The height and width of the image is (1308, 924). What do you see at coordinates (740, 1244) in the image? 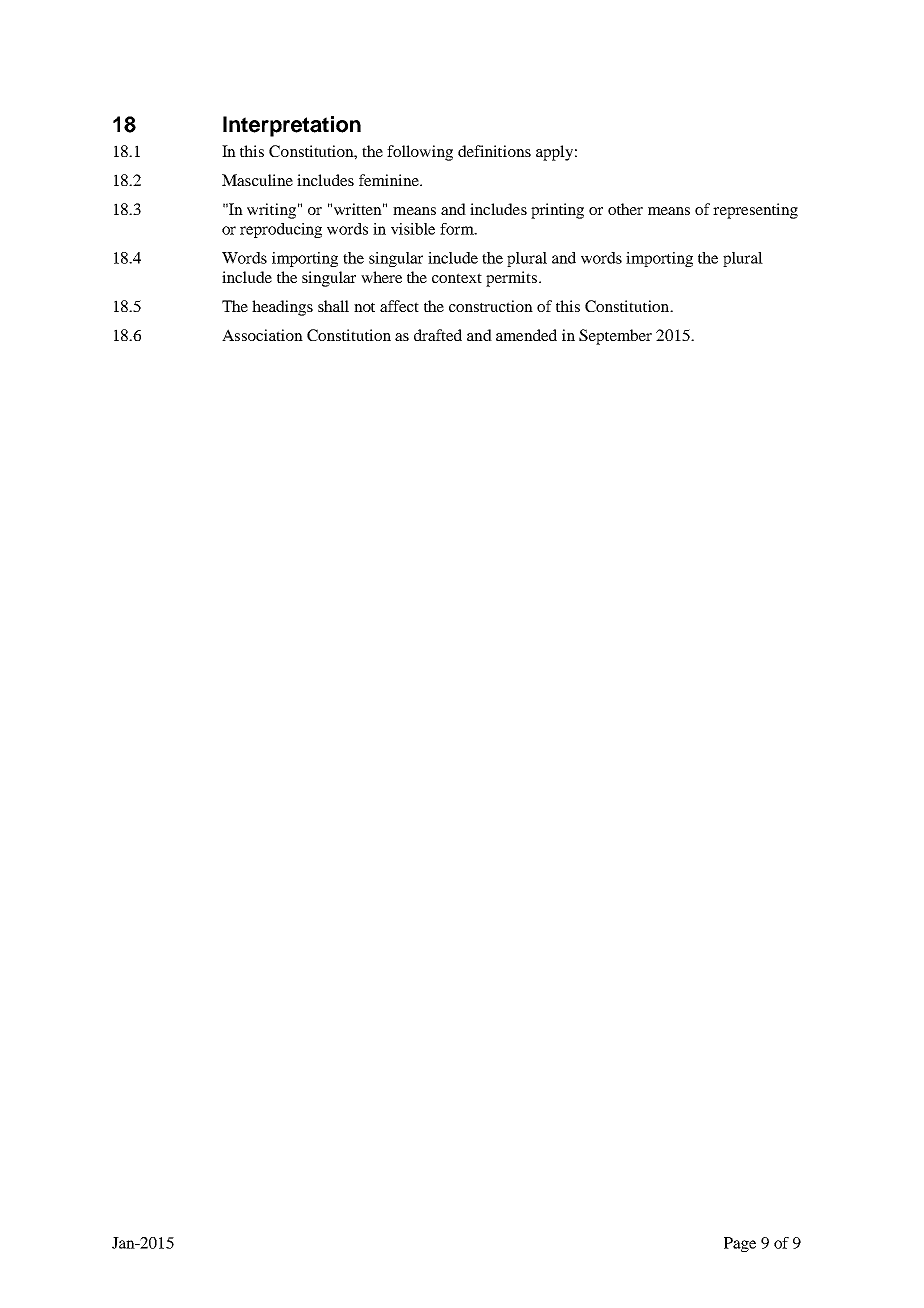
I see `Page` at bounding box center [740, 1244].
